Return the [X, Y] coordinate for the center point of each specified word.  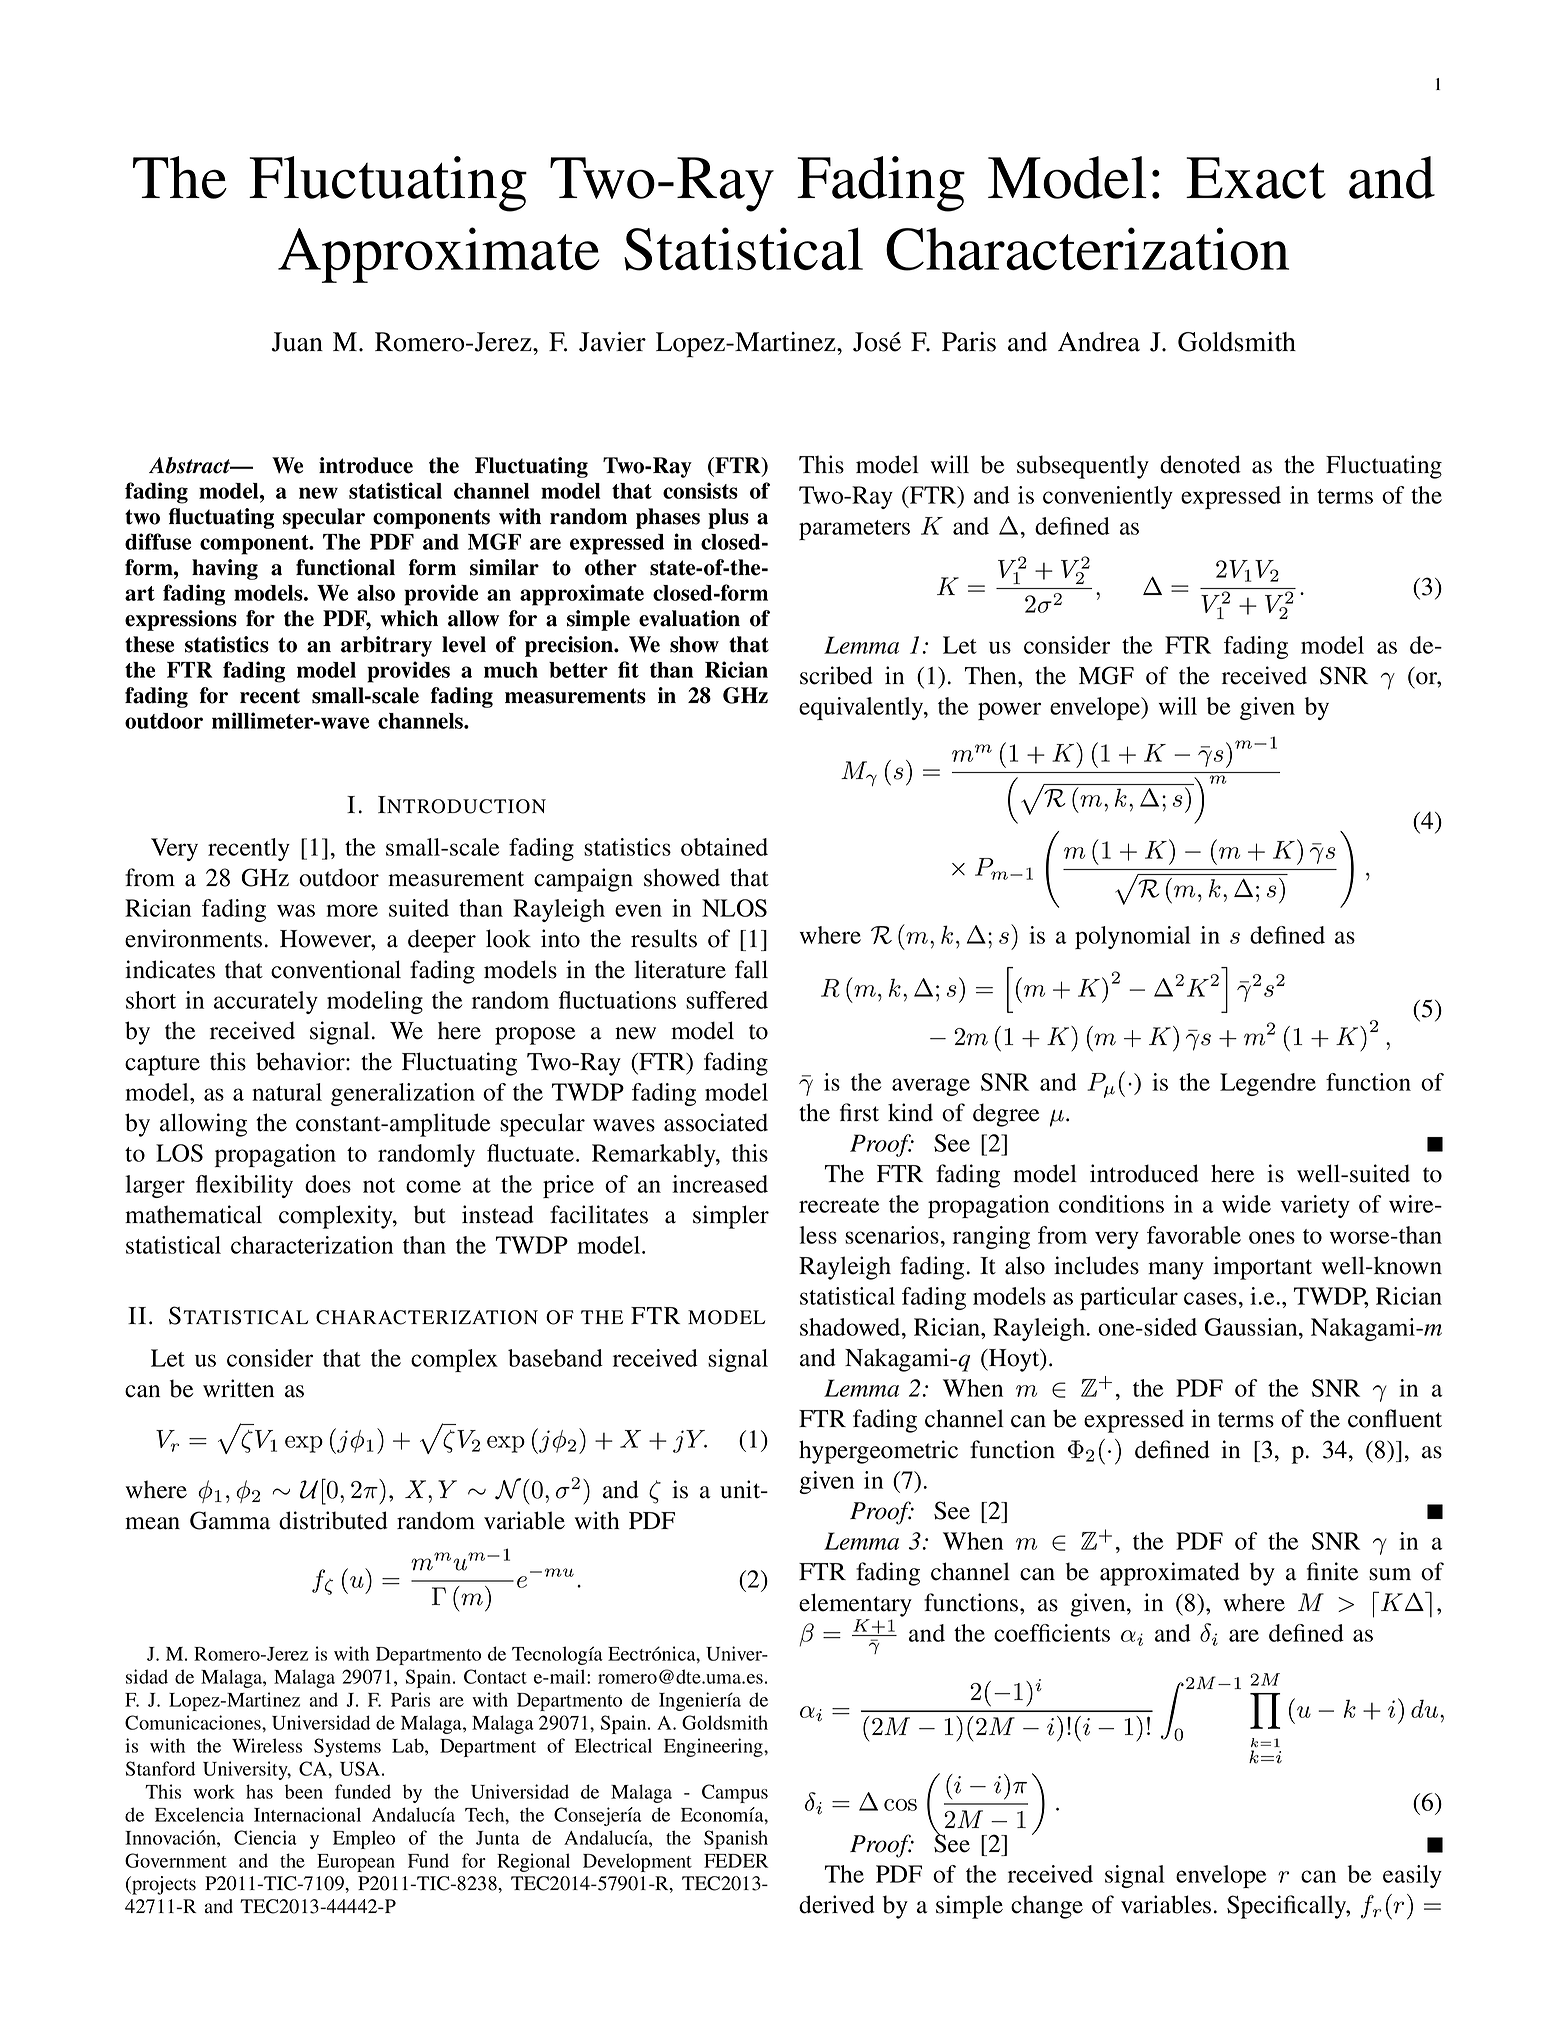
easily [1412, 1876]
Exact [1256, 178]
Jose [877, 342]
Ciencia [265, 1837]
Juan [297, 342]
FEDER [736, 1861]
